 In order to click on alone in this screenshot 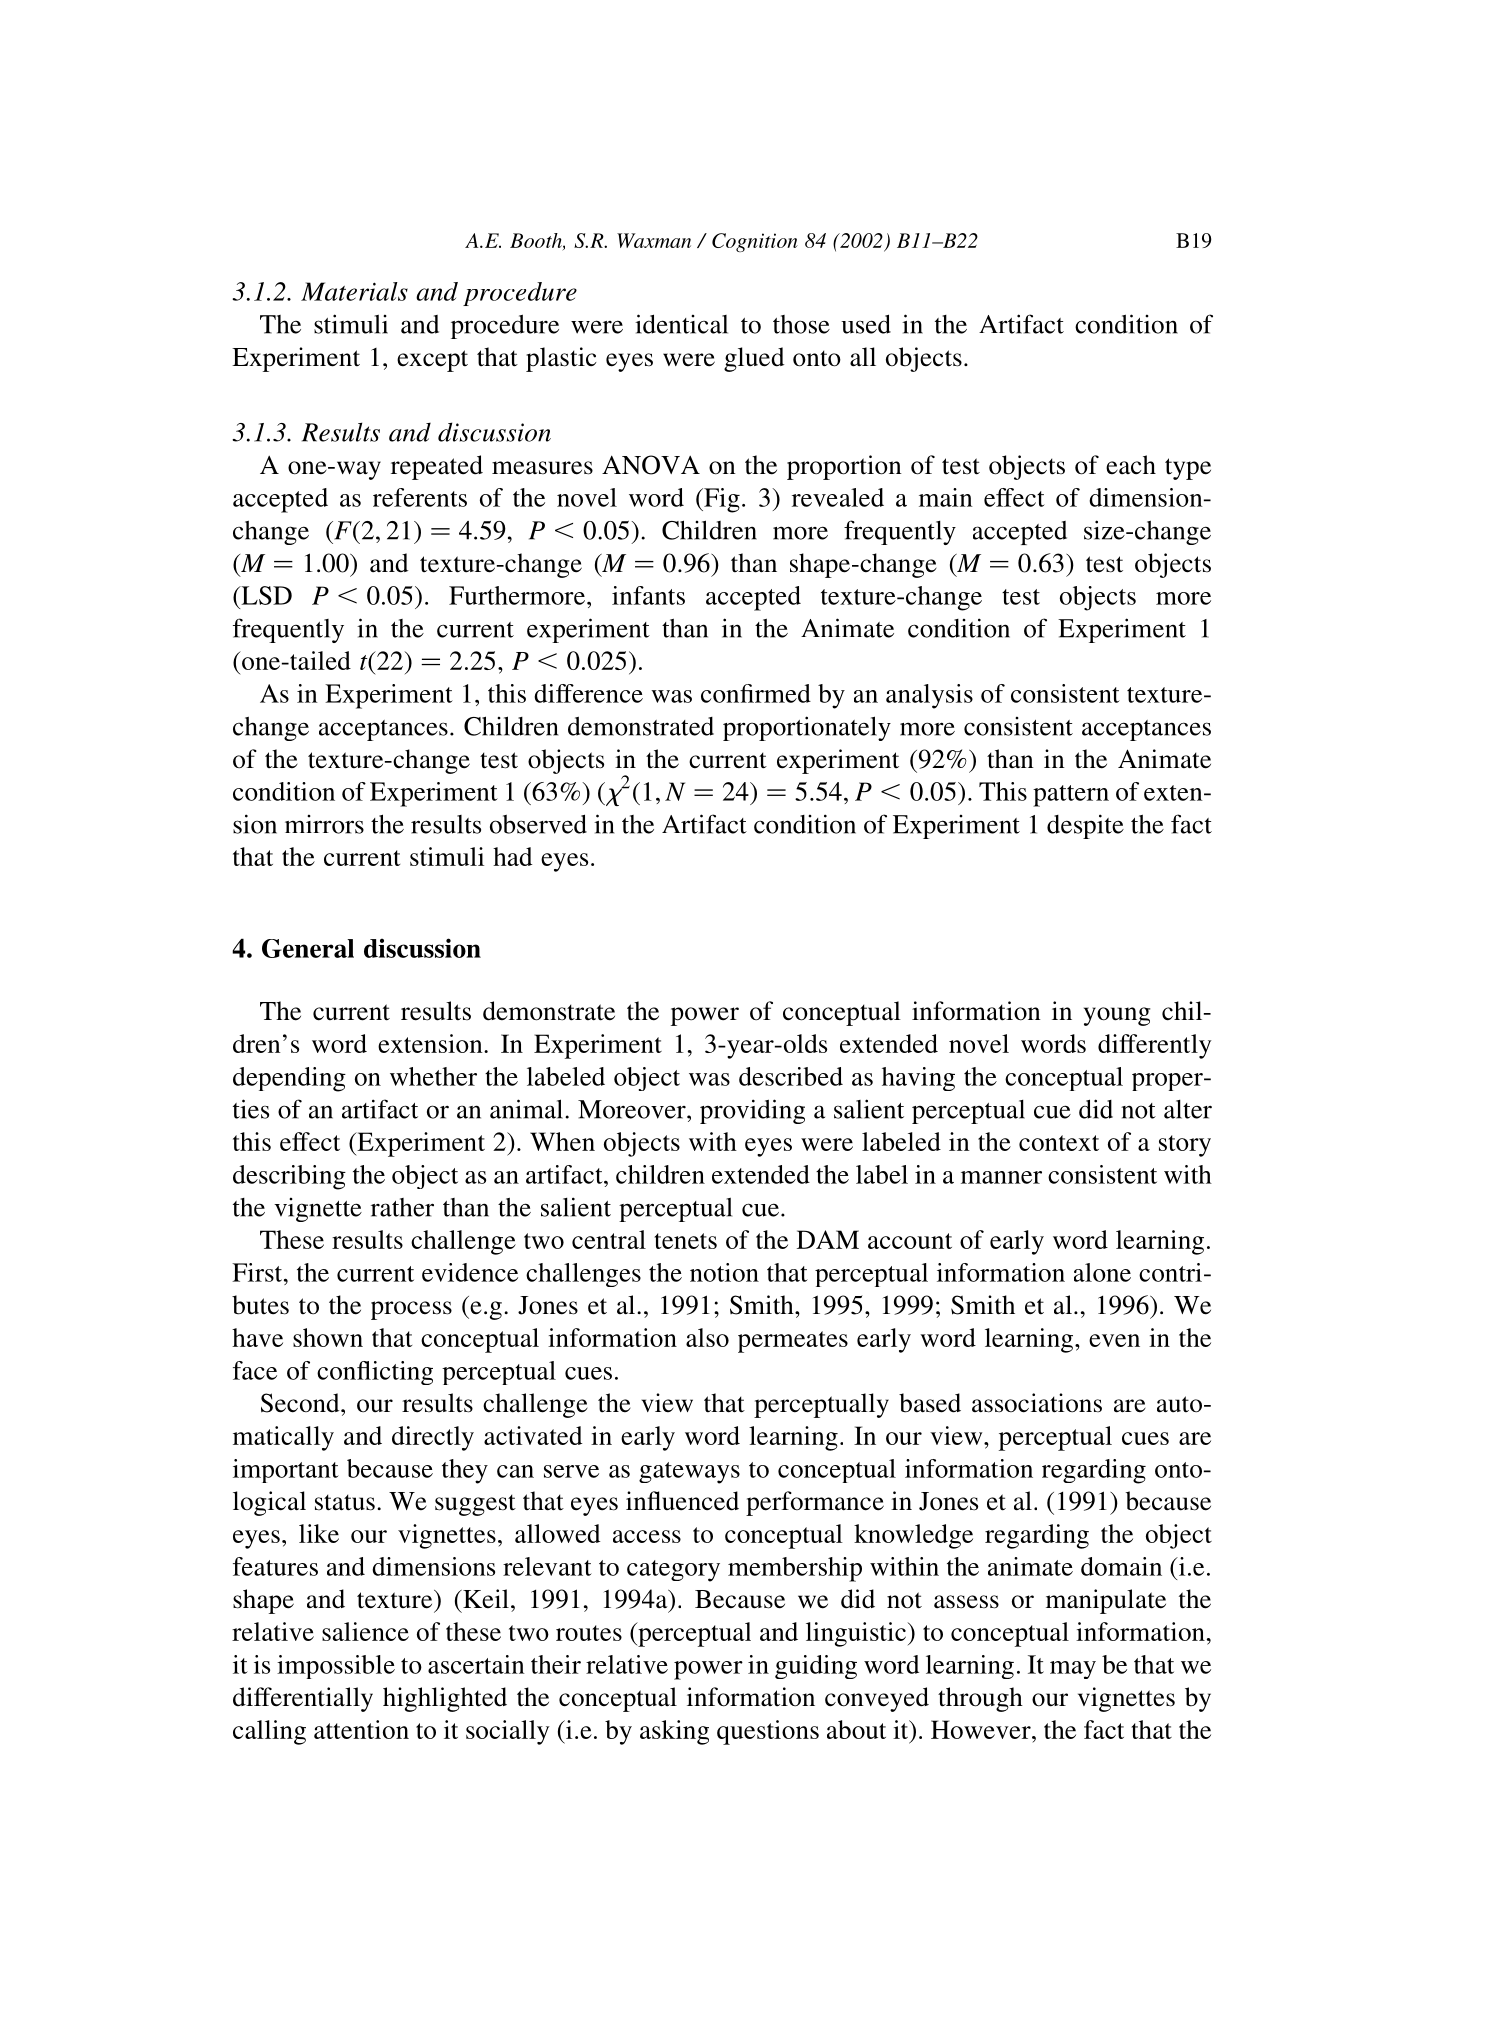, I will do `click(1102, 1272)`.
